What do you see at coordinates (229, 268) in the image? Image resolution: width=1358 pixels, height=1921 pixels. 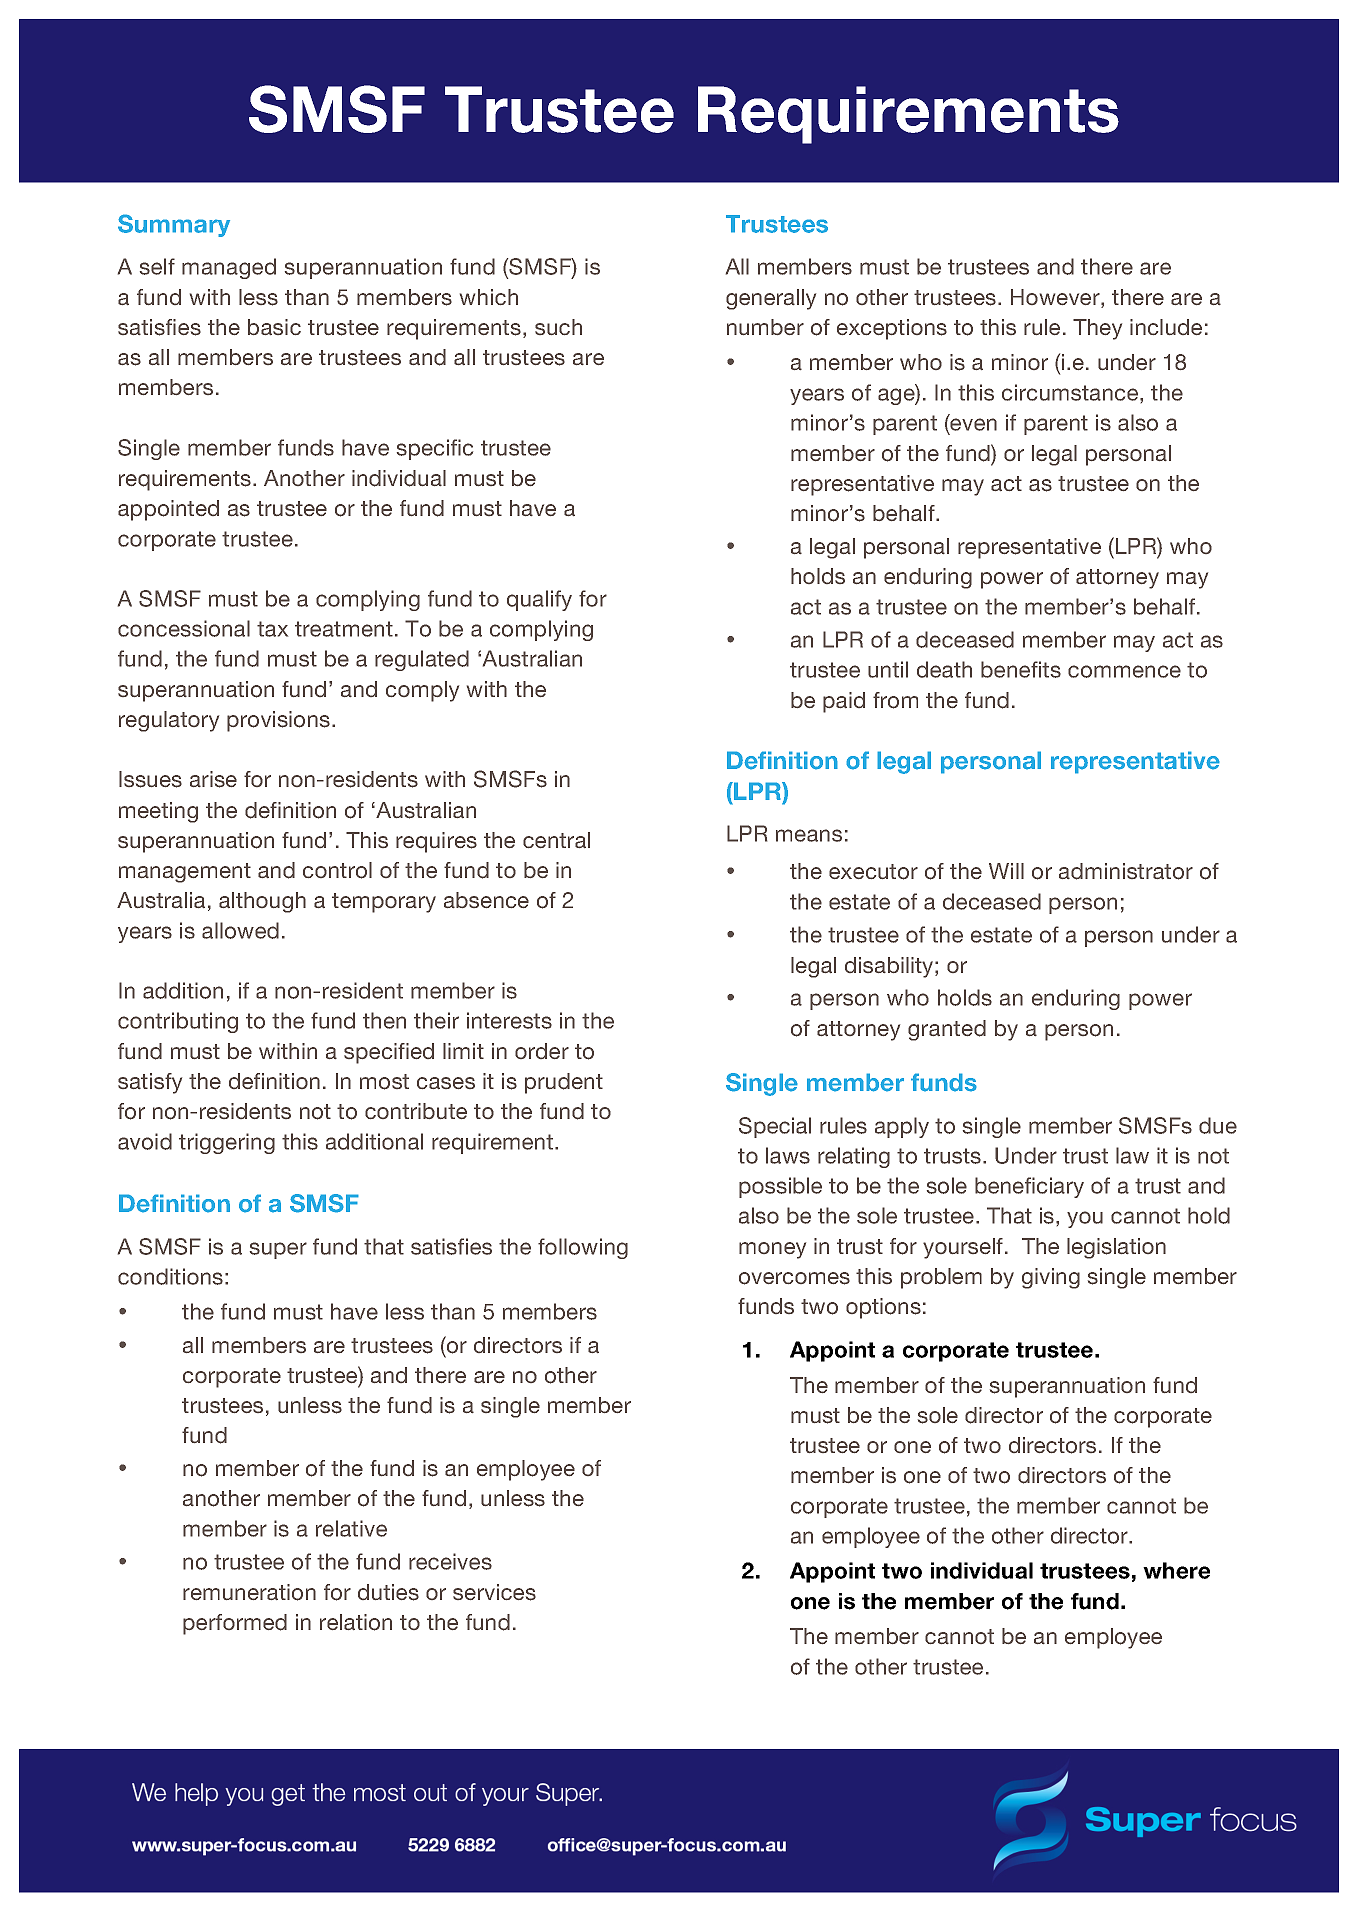 I see `managed` at bounding box center [229, 268].
